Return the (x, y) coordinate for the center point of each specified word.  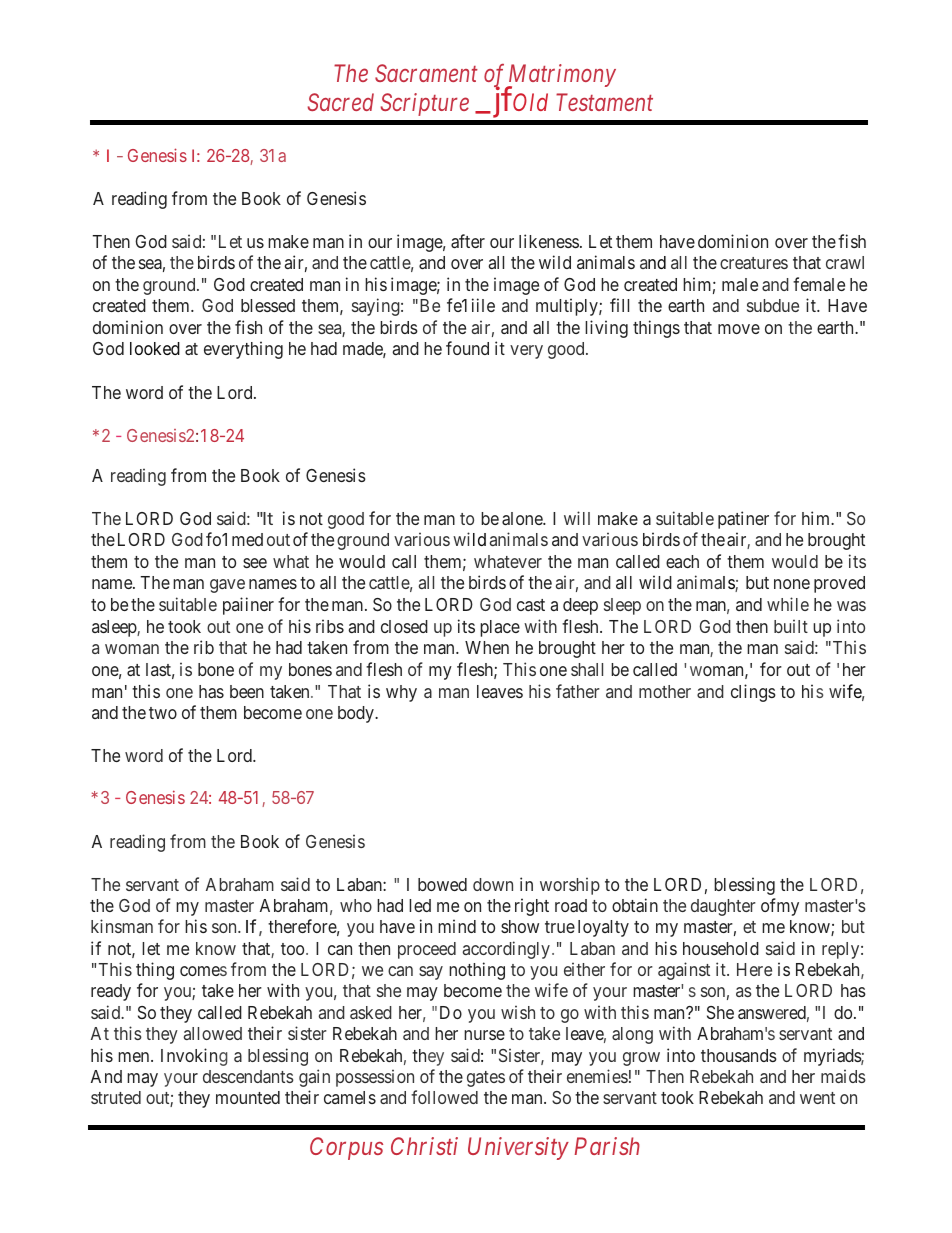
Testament (604, 102)
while (788, 604)
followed (444, 1097)
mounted (248, 1097)
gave (227, 586)
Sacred (341, 102)
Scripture (425, 104)
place (500, 628)
